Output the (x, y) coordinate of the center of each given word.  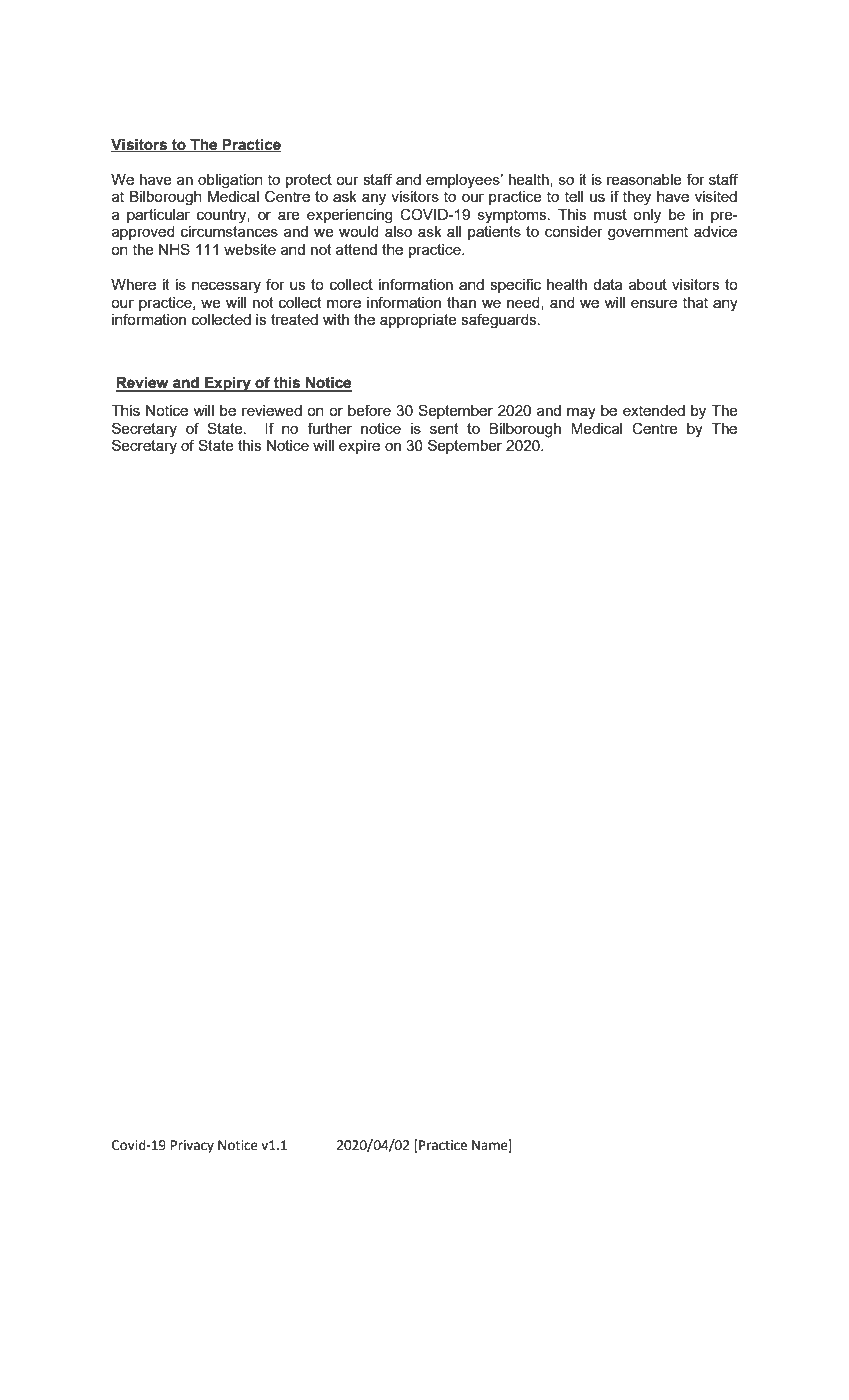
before (369, 410)
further (329, 428)
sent (444, 428)
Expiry (228, 384)
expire (359, 447)
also (398, 231)
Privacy (192, 1146)
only (647, 216)
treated (294, 319)
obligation (230, 181)
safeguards (500, 320)
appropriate (418, 321)
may (581, 414)
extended (654, 410)
